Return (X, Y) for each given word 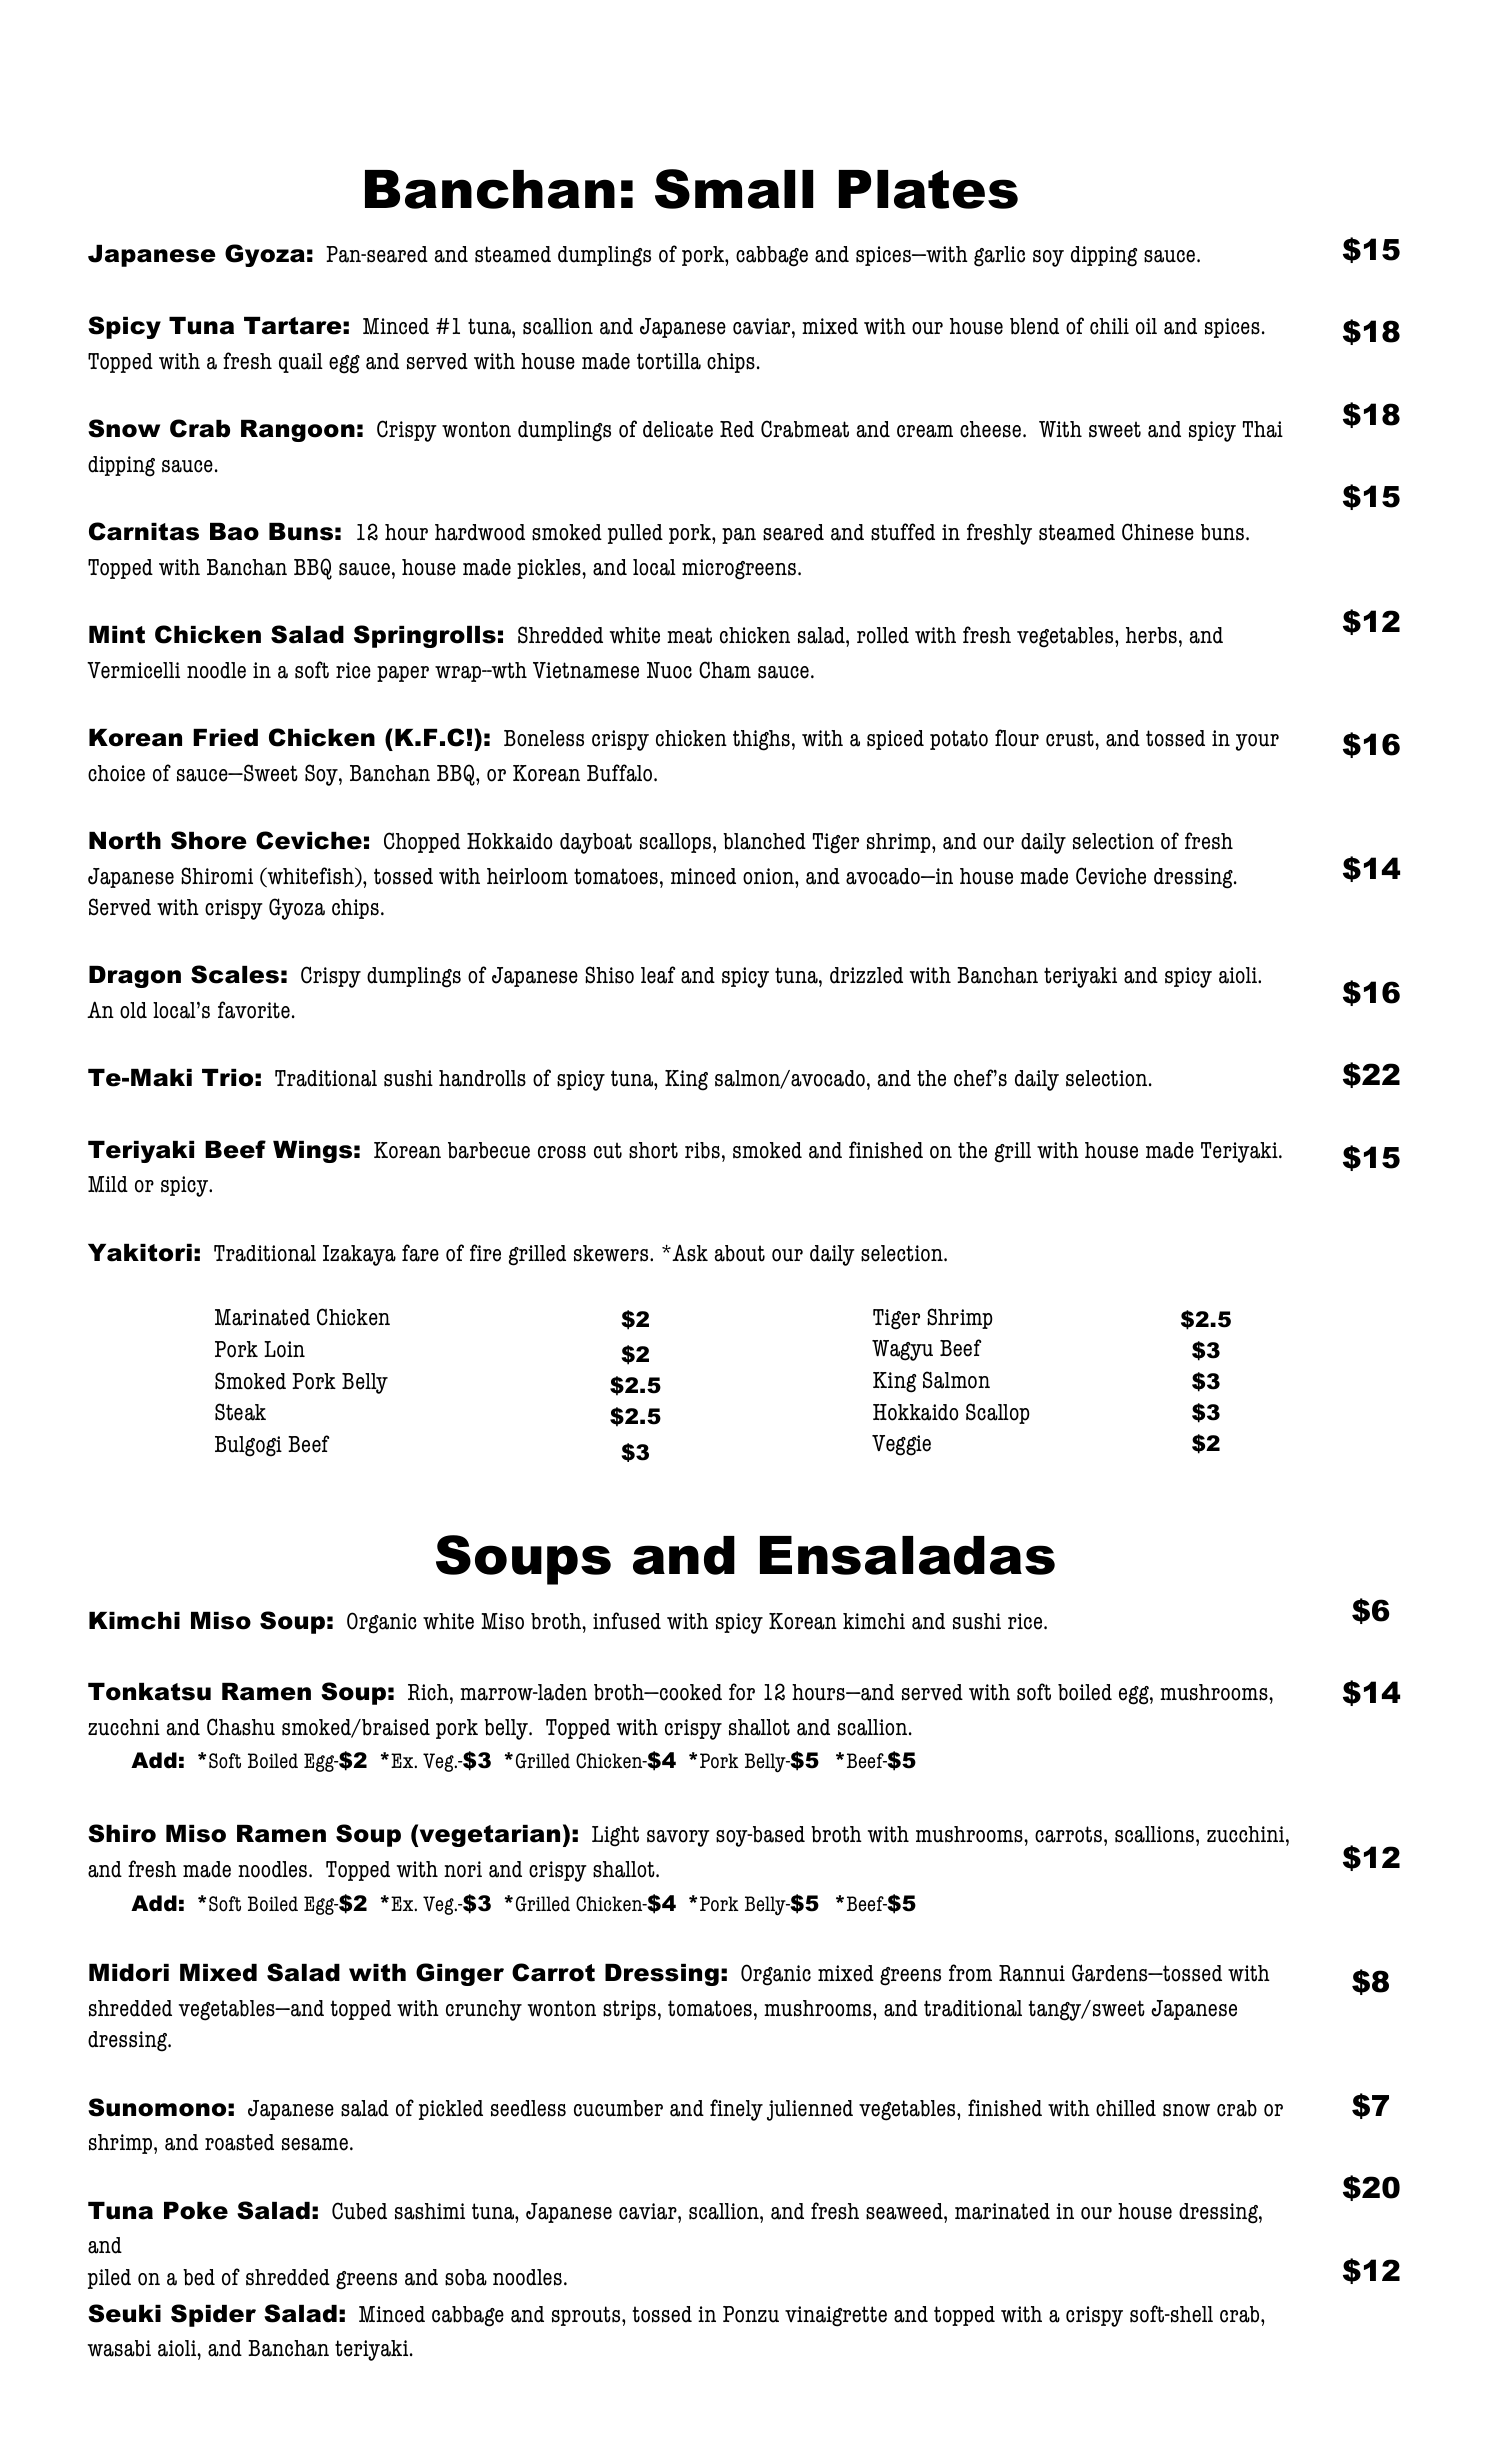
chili (1109, 326)
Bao (234, 532)
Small (734, 189)
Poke (196, 2211)
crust (1071, 738)
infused (627, 1621)
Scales (235, 974)
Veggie (901, 1445)
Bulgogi (248, 1446)
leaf (658, 975)
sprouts (587, 2316)
